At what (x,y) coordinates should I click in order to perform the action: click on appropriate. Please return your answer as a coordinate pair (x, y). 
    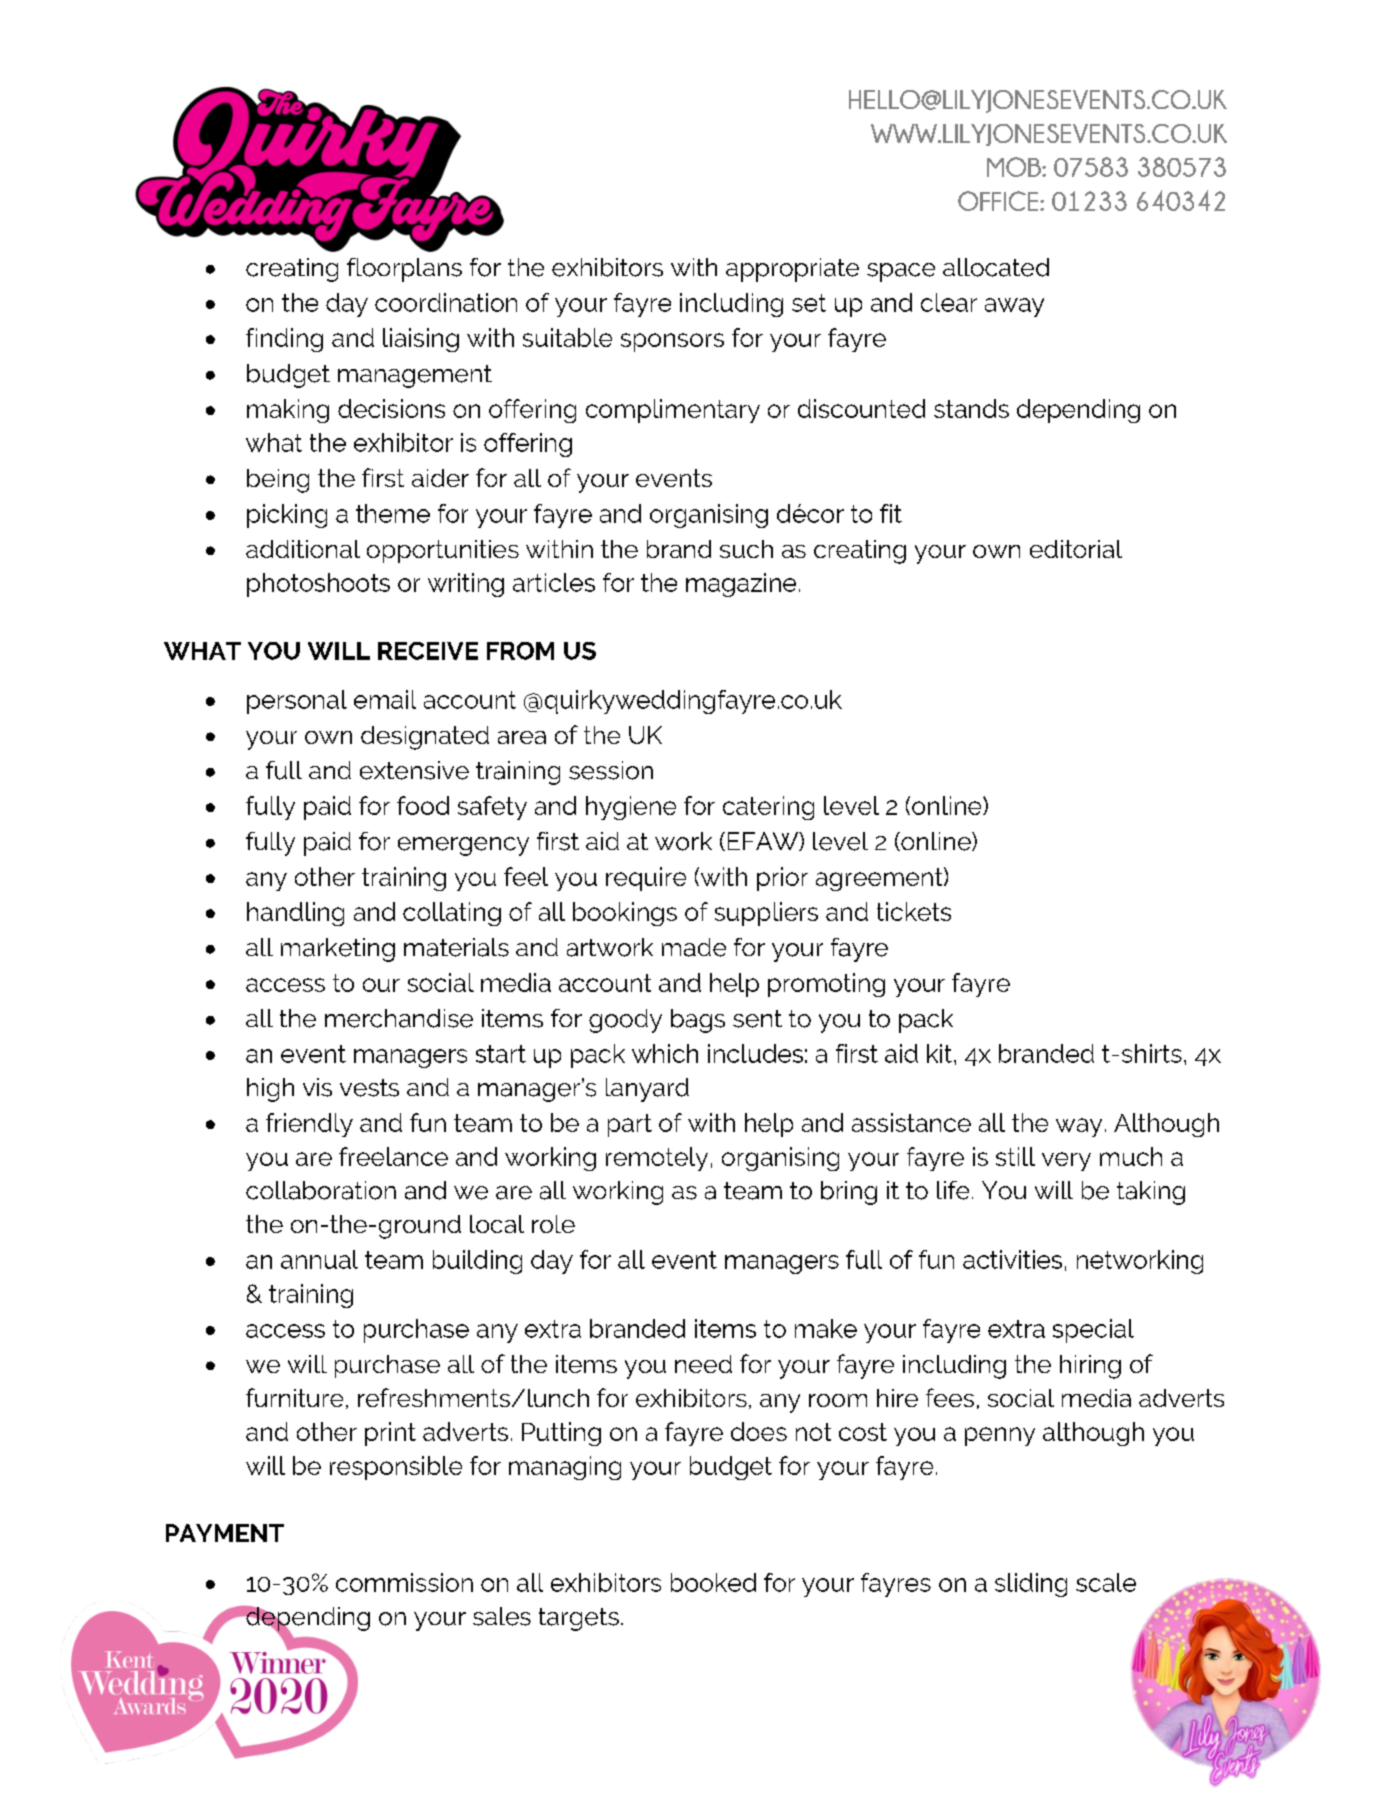
    Looking at the image, I should click on (792, 270).
